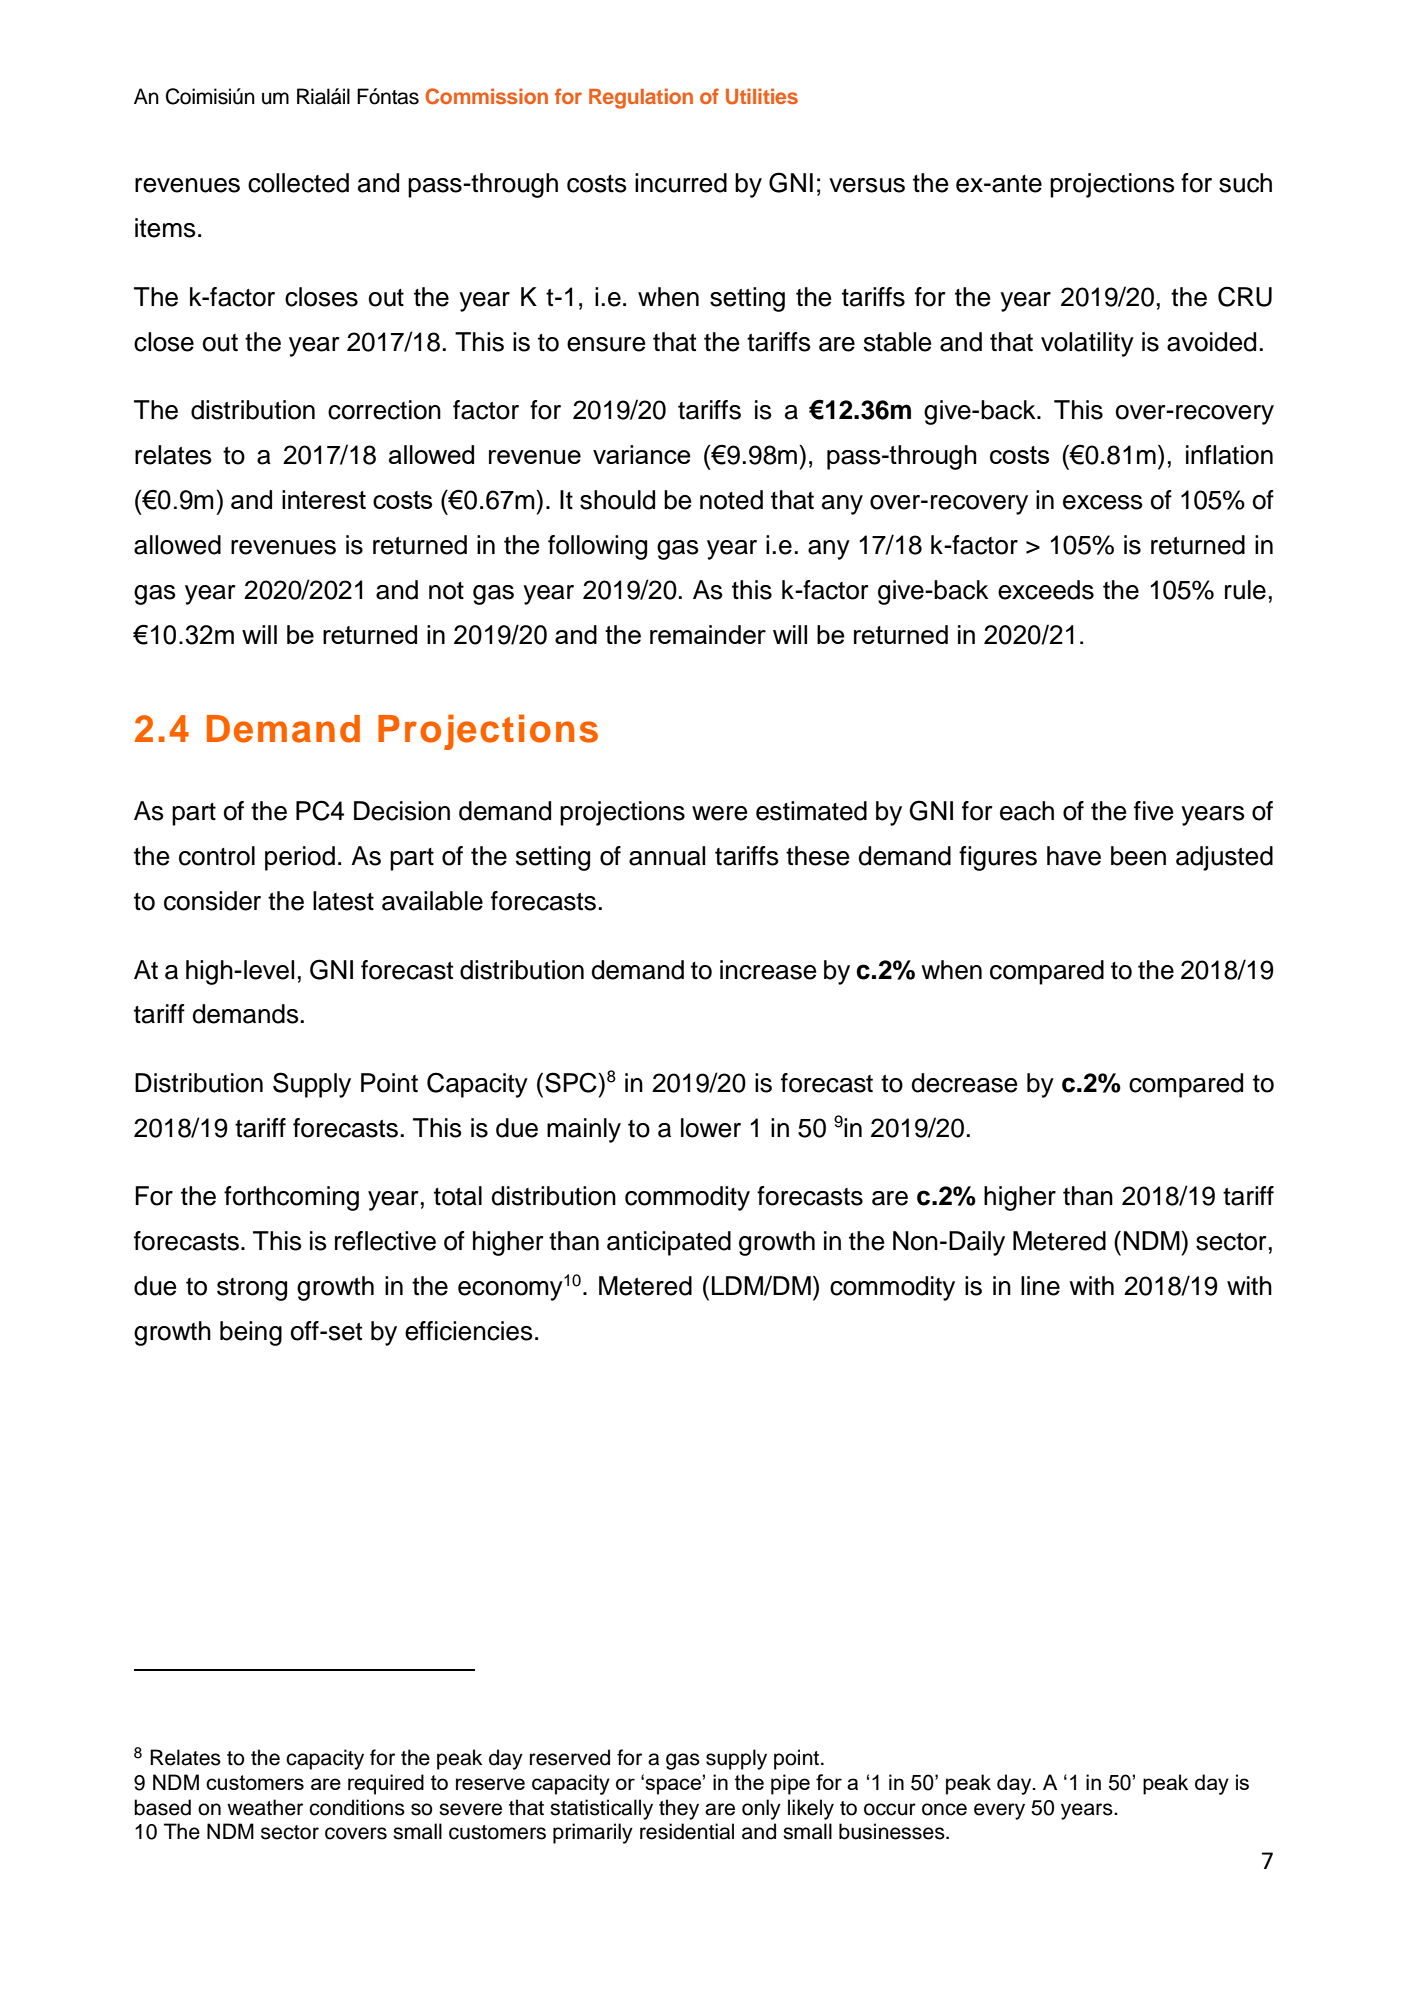 Image resolution: width=1408 pixels, height=1992 pixels. I want to click on collected, so click(298, 183).
